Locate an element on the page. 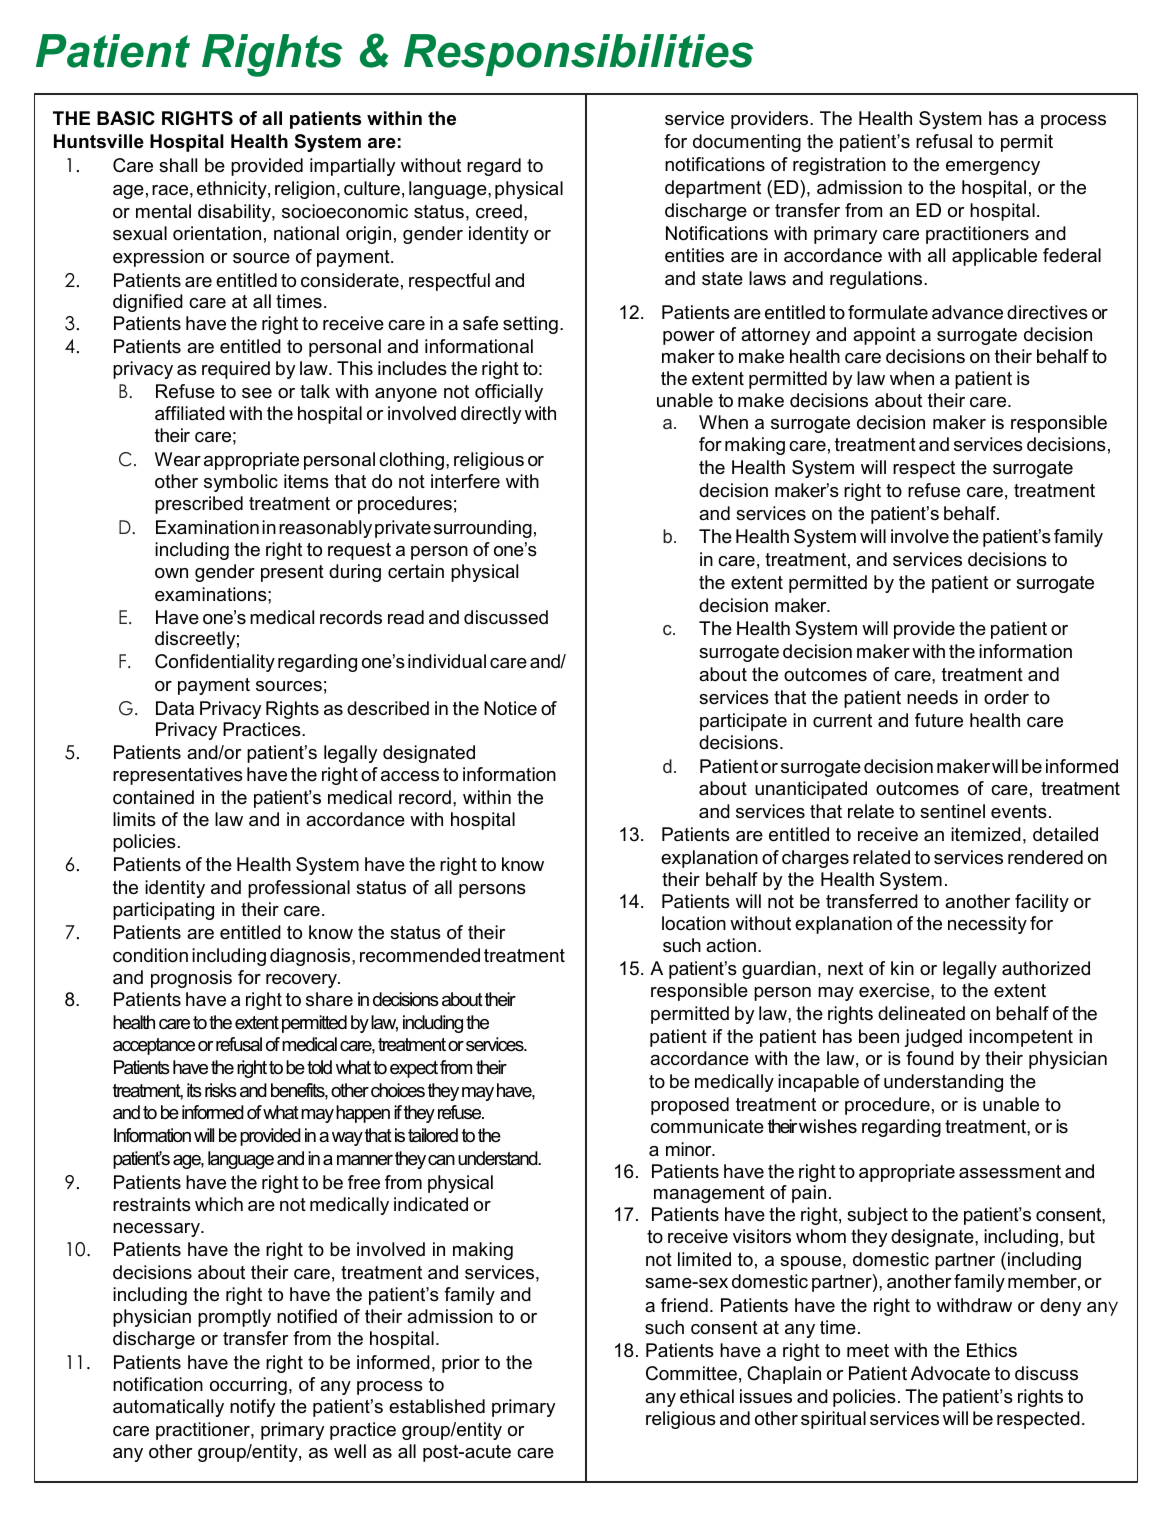  Responsibilities is located at coordinates (578, 55).
